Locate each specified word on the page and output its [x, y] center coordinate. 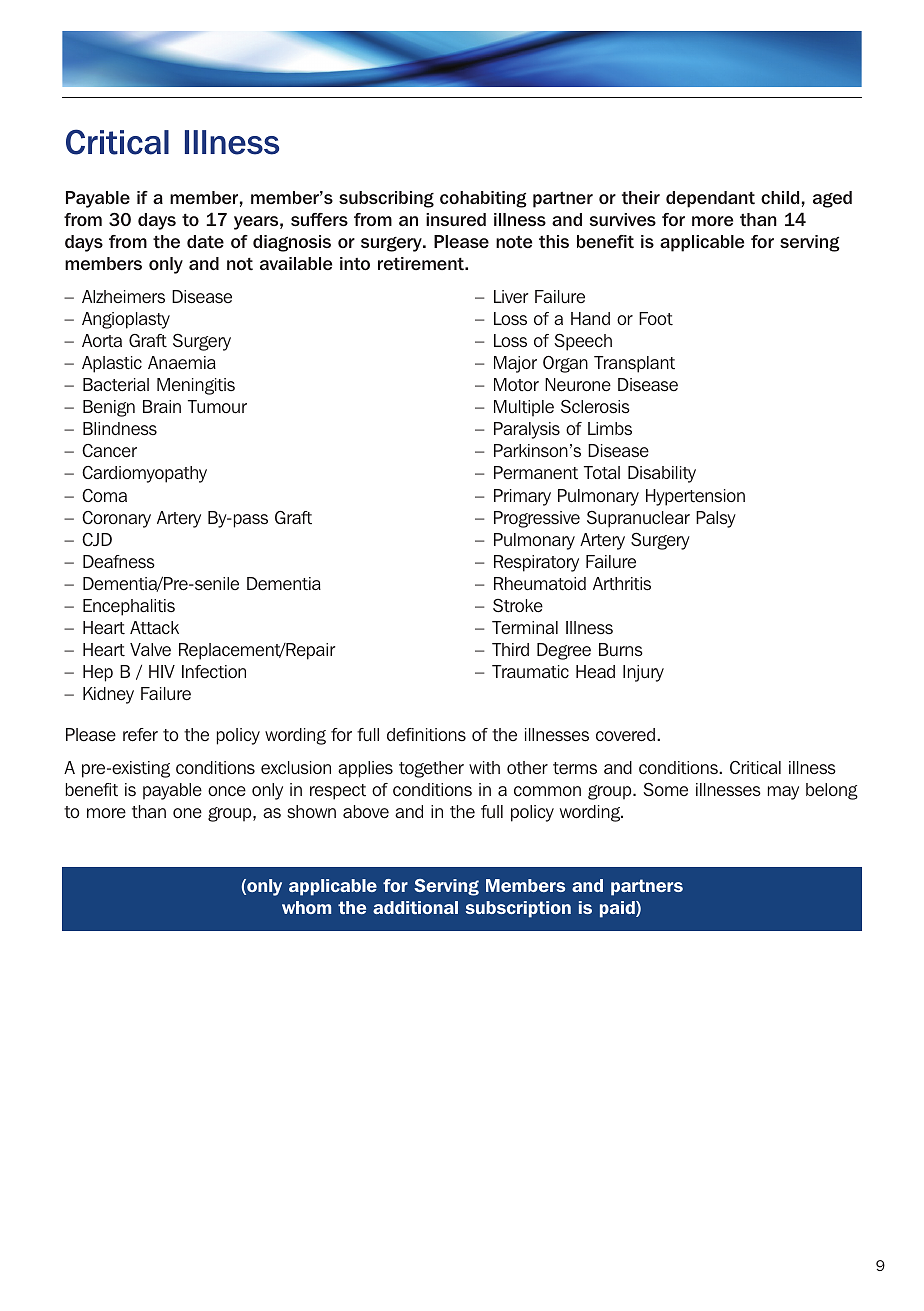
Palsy [716, 519]
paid [618, 909]
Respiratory [536, 563]
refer [140, 735]
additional [415, 907]
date [205, 242]
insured [456, 220]
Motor [516, 384]
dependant [710, 199]
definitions [426, 734]
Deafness [119, 562]
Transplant [634, 364]
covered [625, 735]
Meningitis [196, 386]
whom [306, 907]
